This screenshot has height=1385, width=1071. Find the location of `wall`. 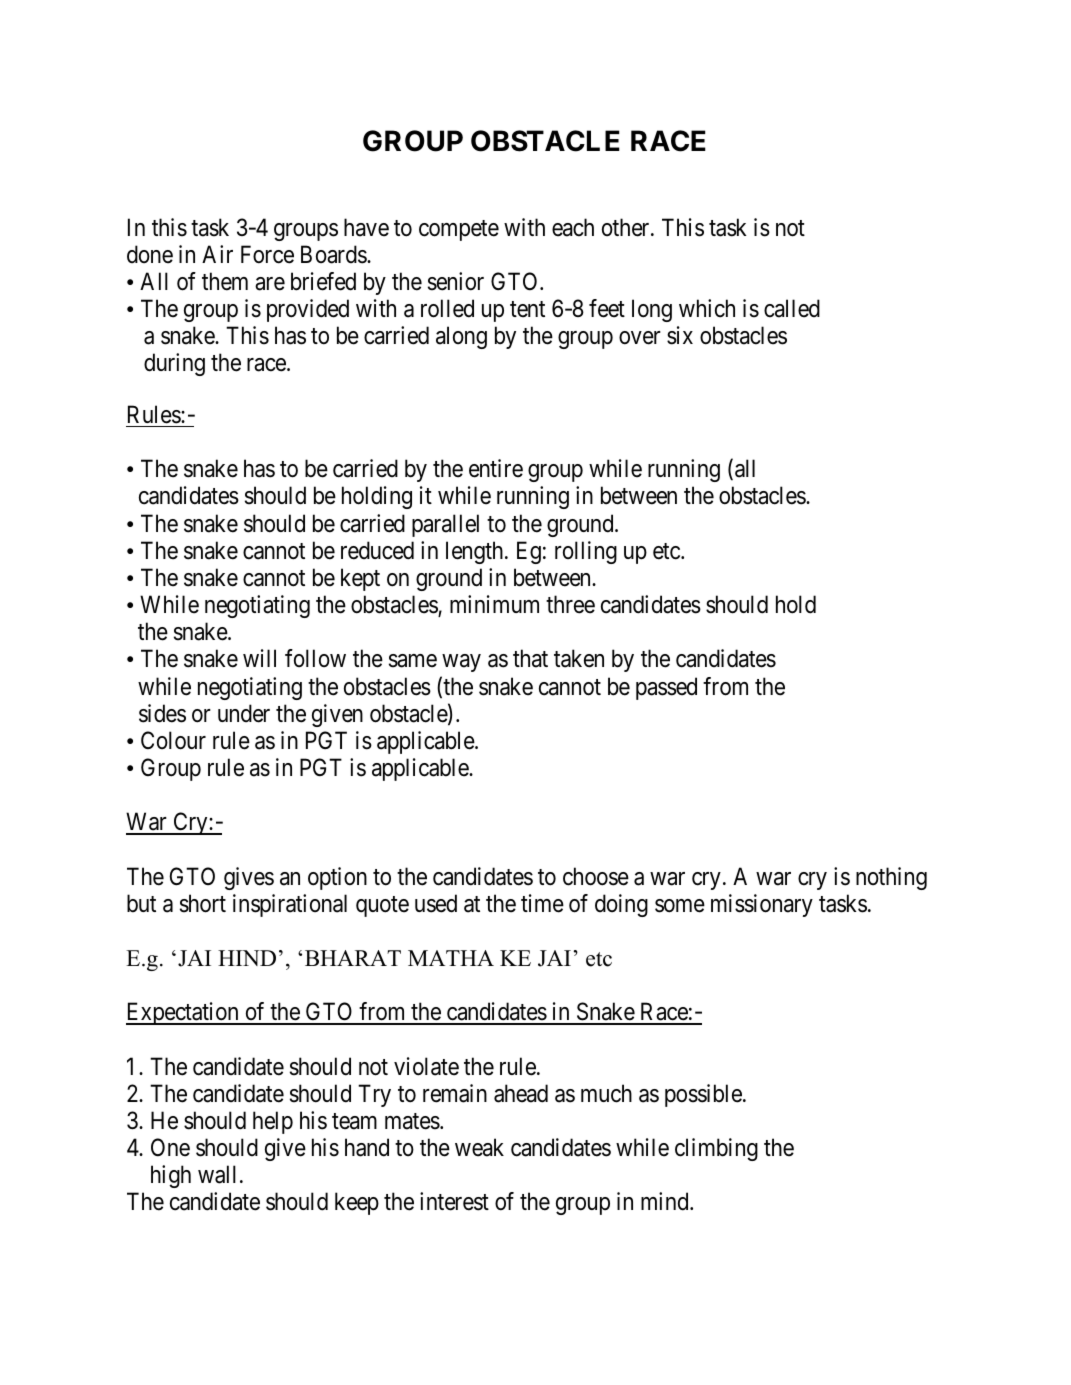

wall is located at coordinates (217, 1174).
